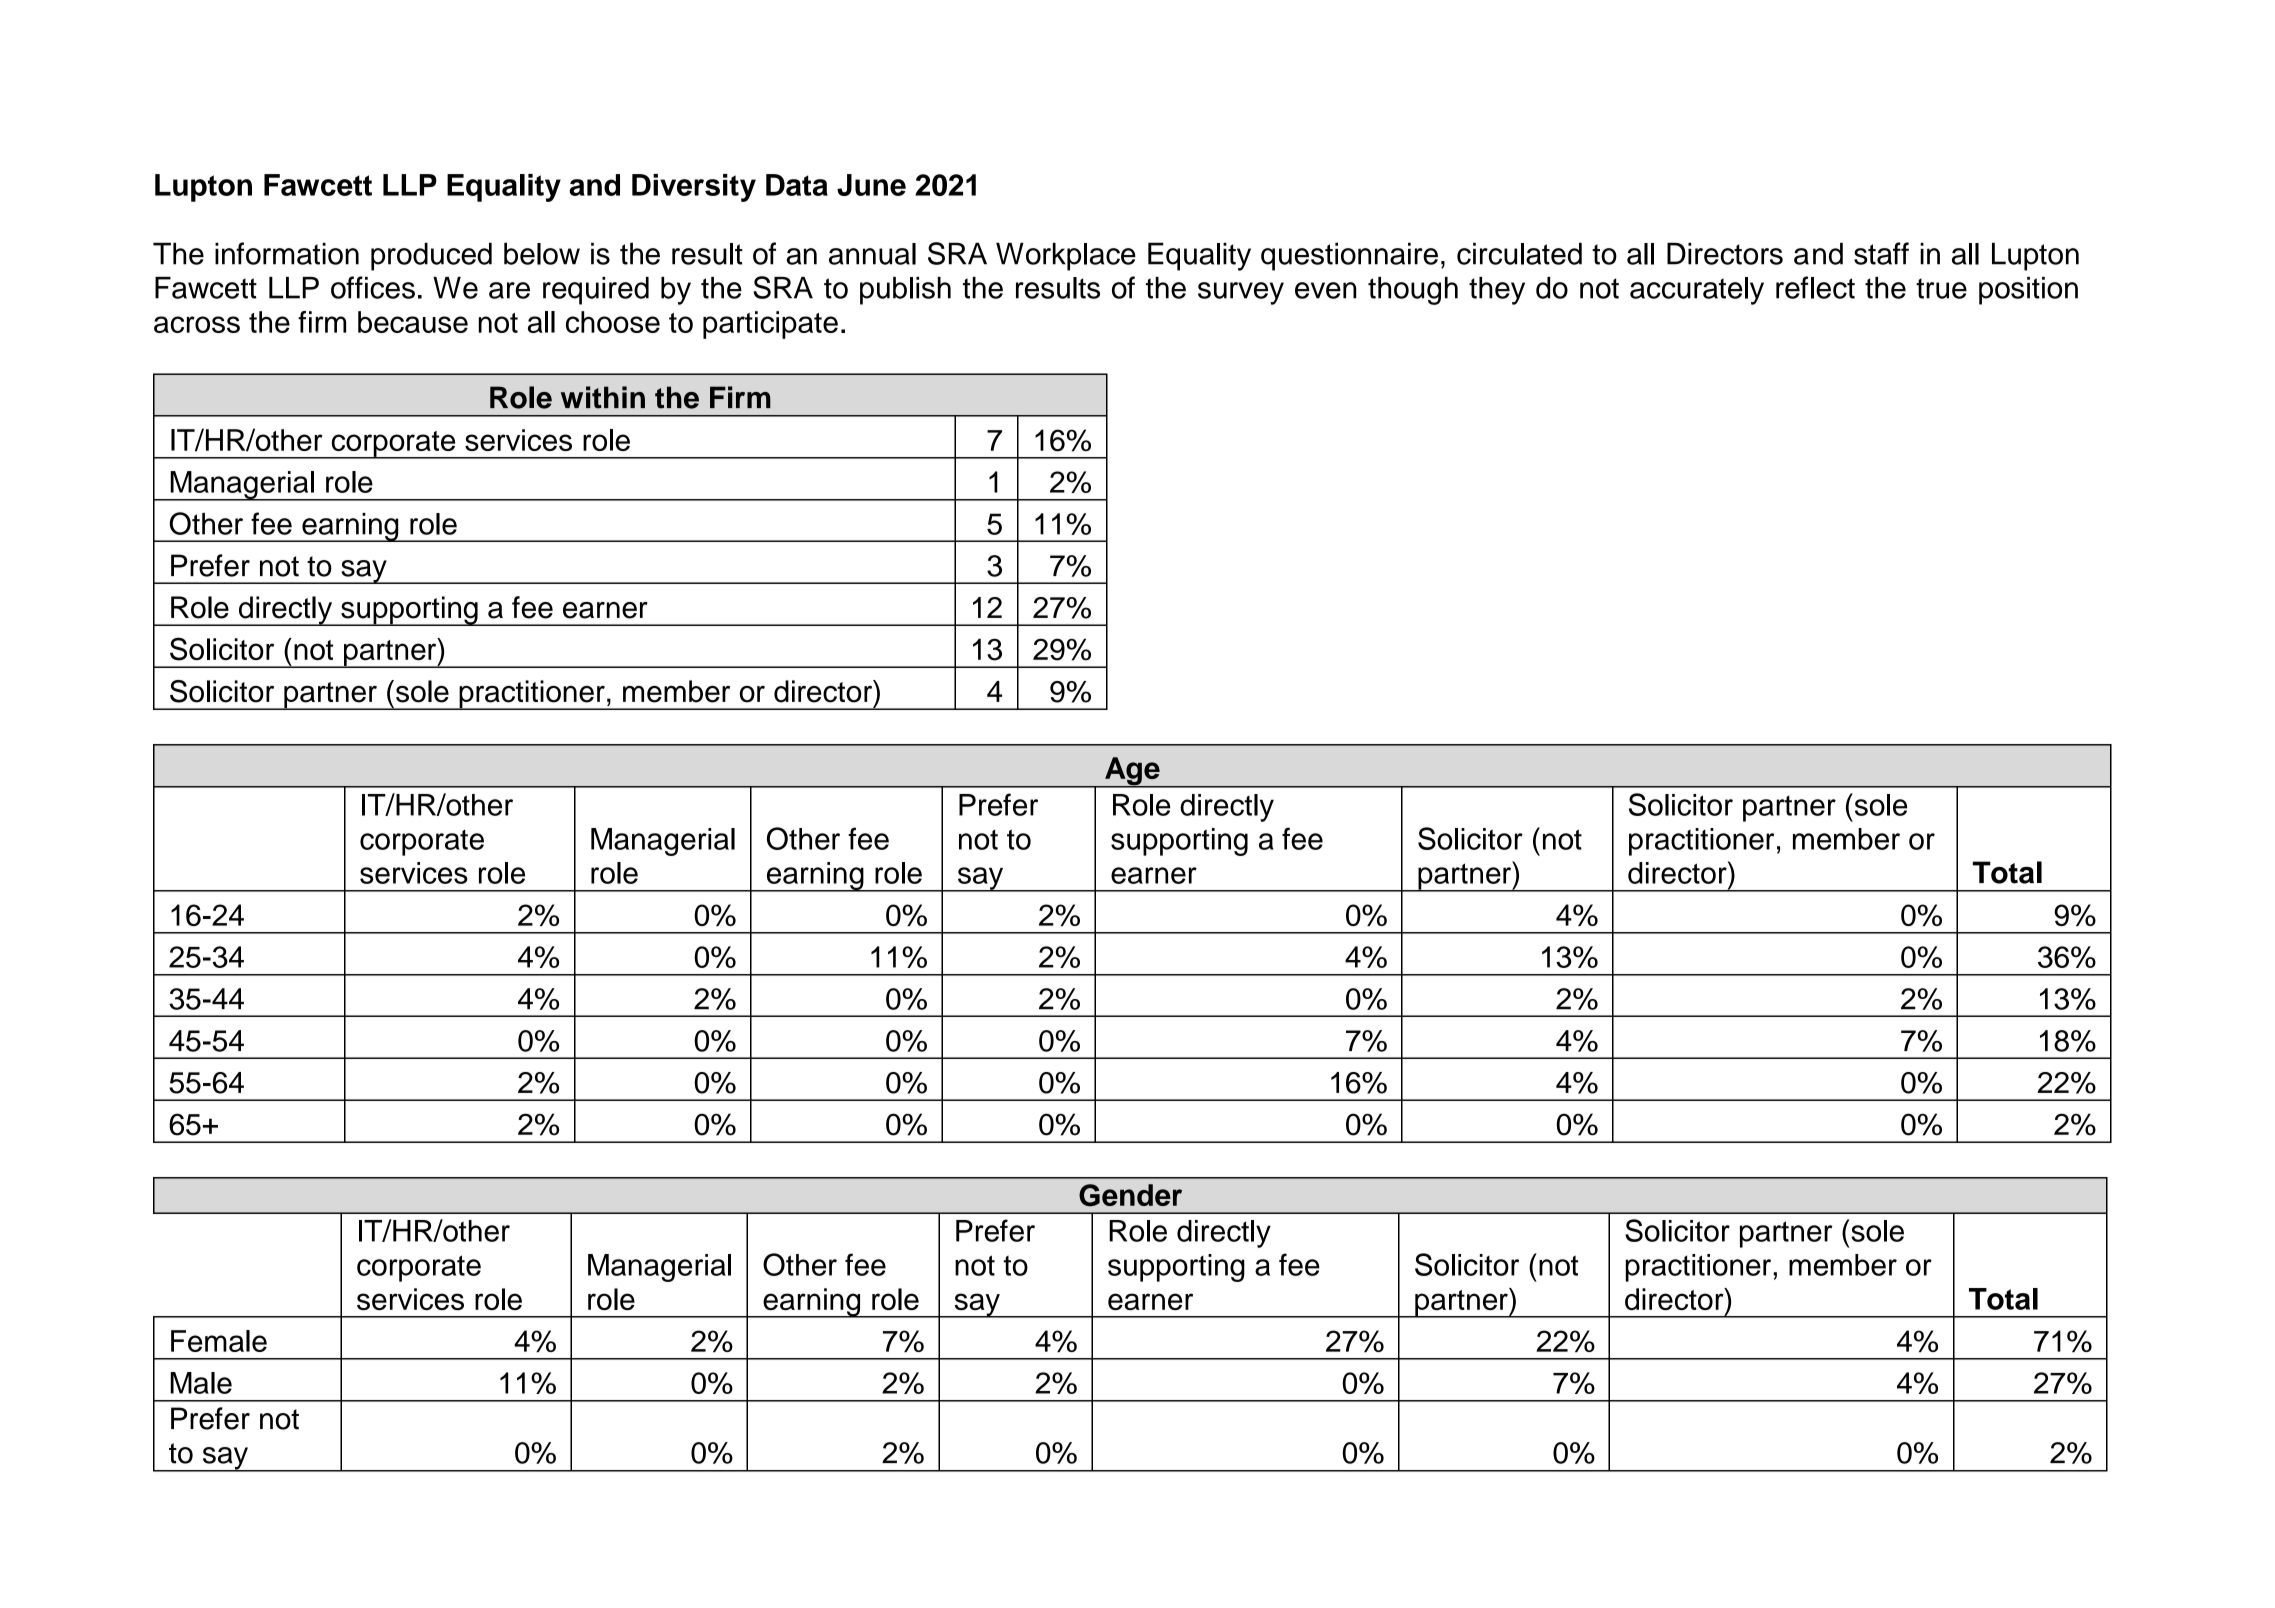 This screenshot has width=2275, height=1608. What do you see at coordinates (1066, 256) in the screenshot?
I see `Workplace` at bounding box center [1066, 256].
